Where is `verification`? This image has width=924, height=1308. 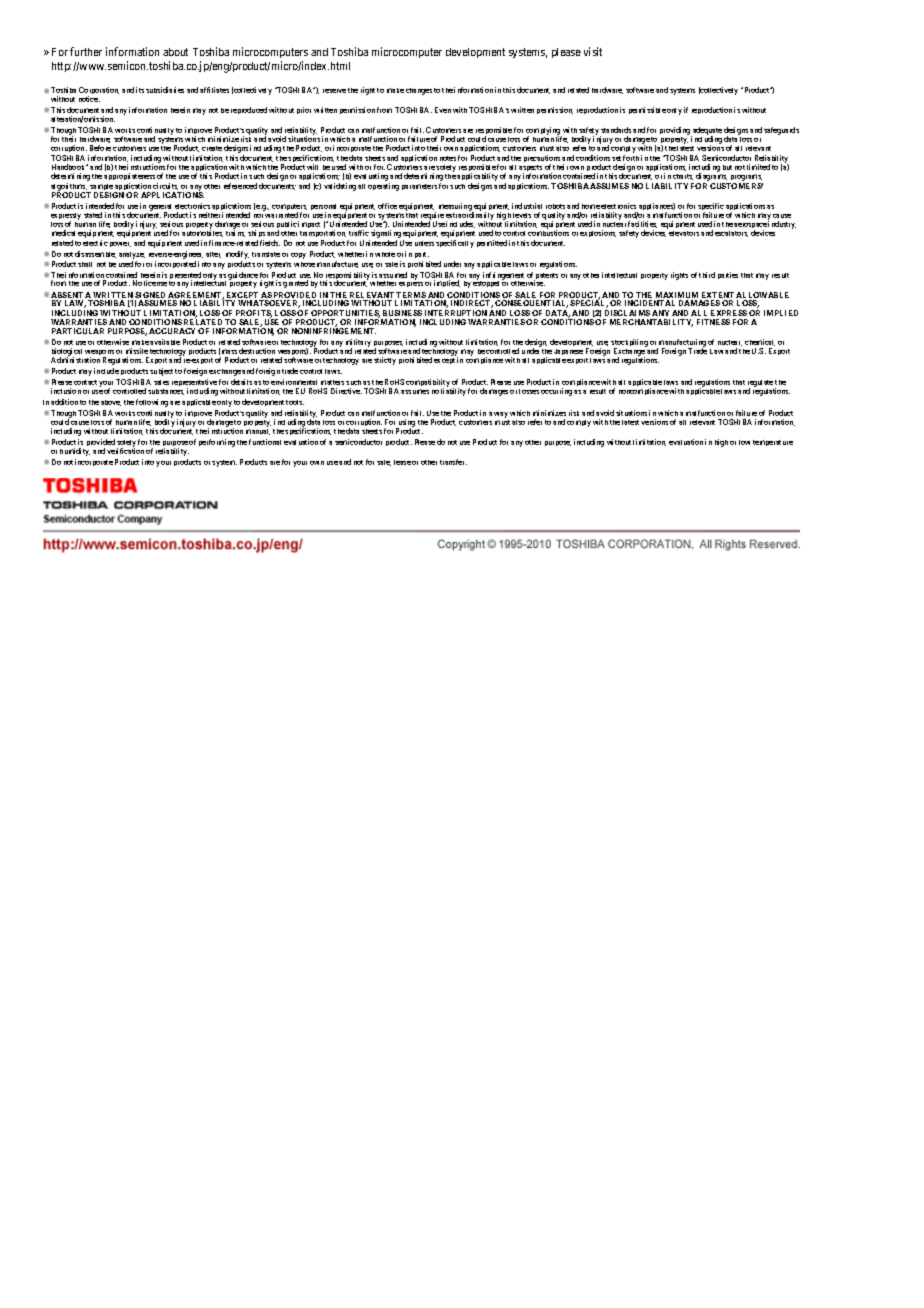 verification is located at coordinates (125, 451).
